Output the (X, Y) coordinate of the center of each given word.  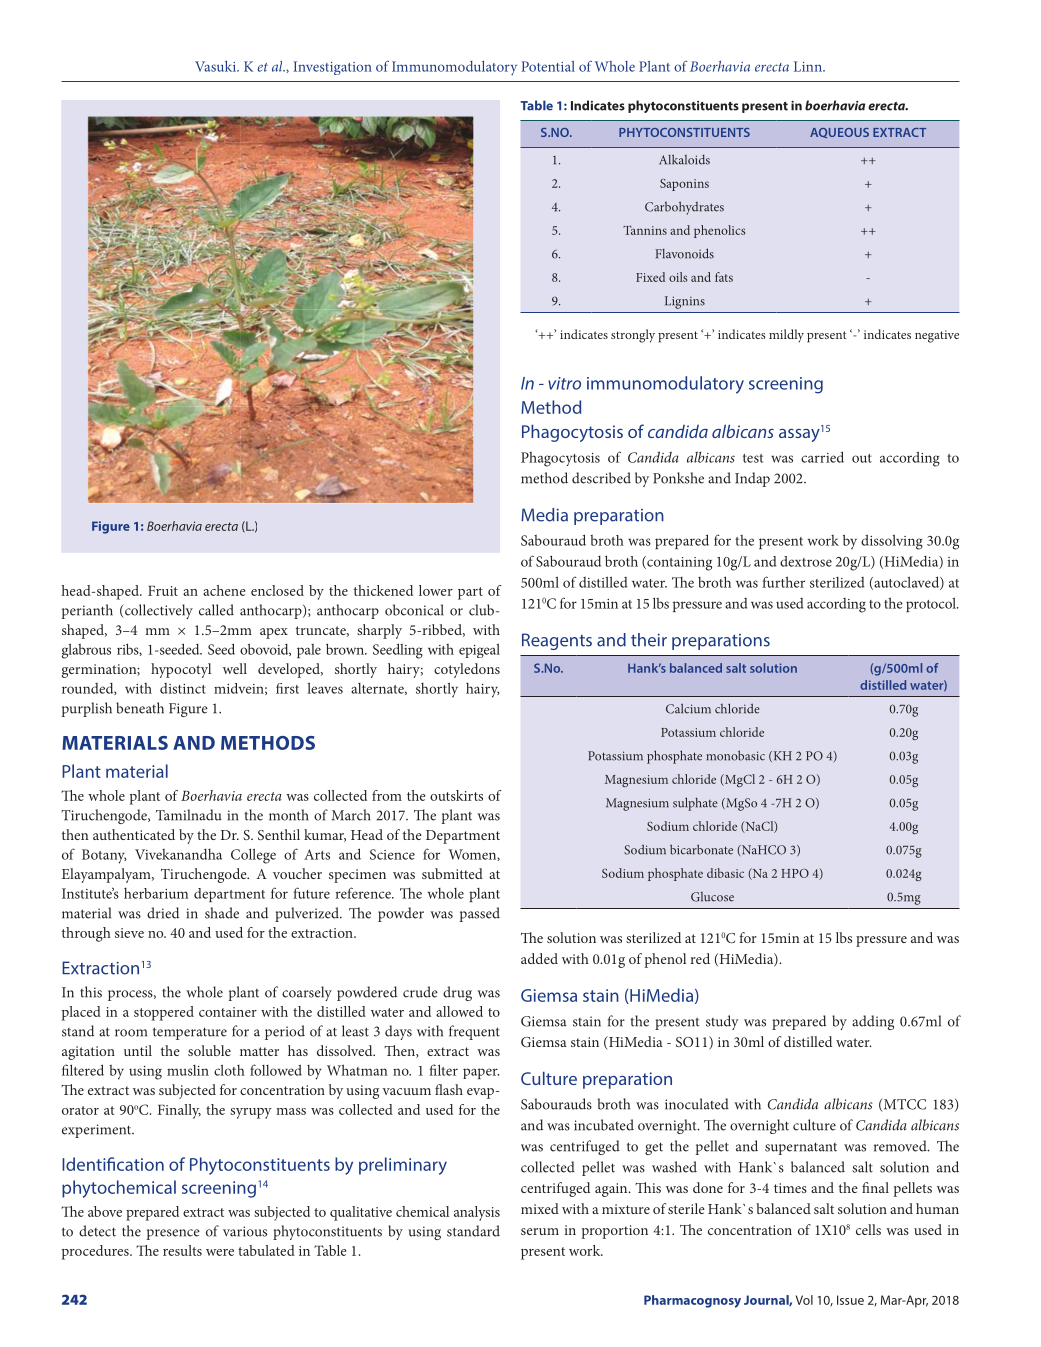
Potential (548, 66)
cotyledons (467, 670)
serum (540, 1231)
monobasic (735, 755)
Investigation (332, 68)
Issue (850, 1300)
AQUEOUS (839, 133)
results (182, 1250)
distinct (183, 688)
